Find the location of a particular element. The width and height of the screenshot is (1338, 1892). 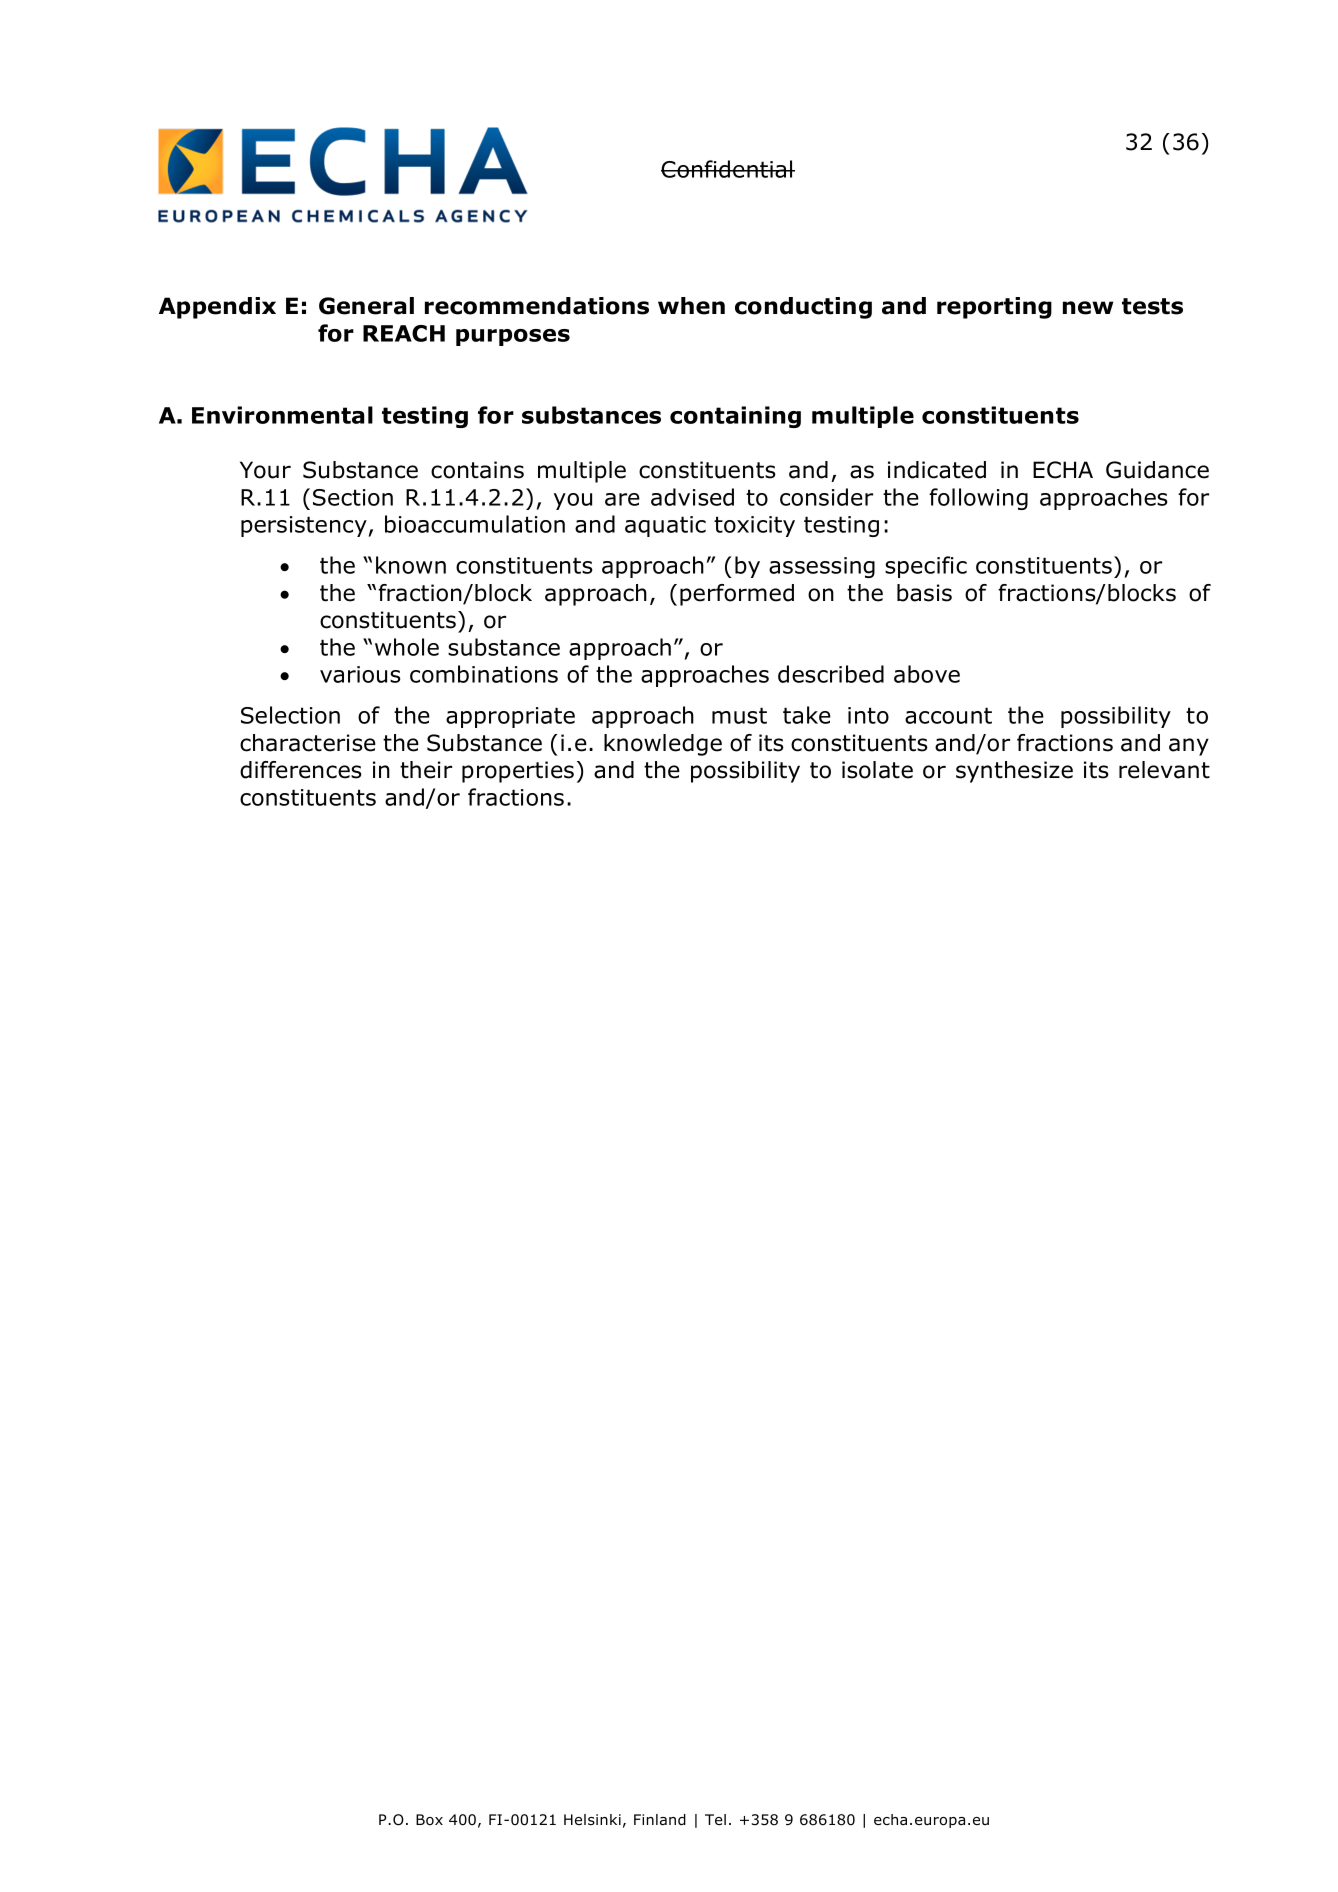

knowledge is located at coordinates (663, 745).
